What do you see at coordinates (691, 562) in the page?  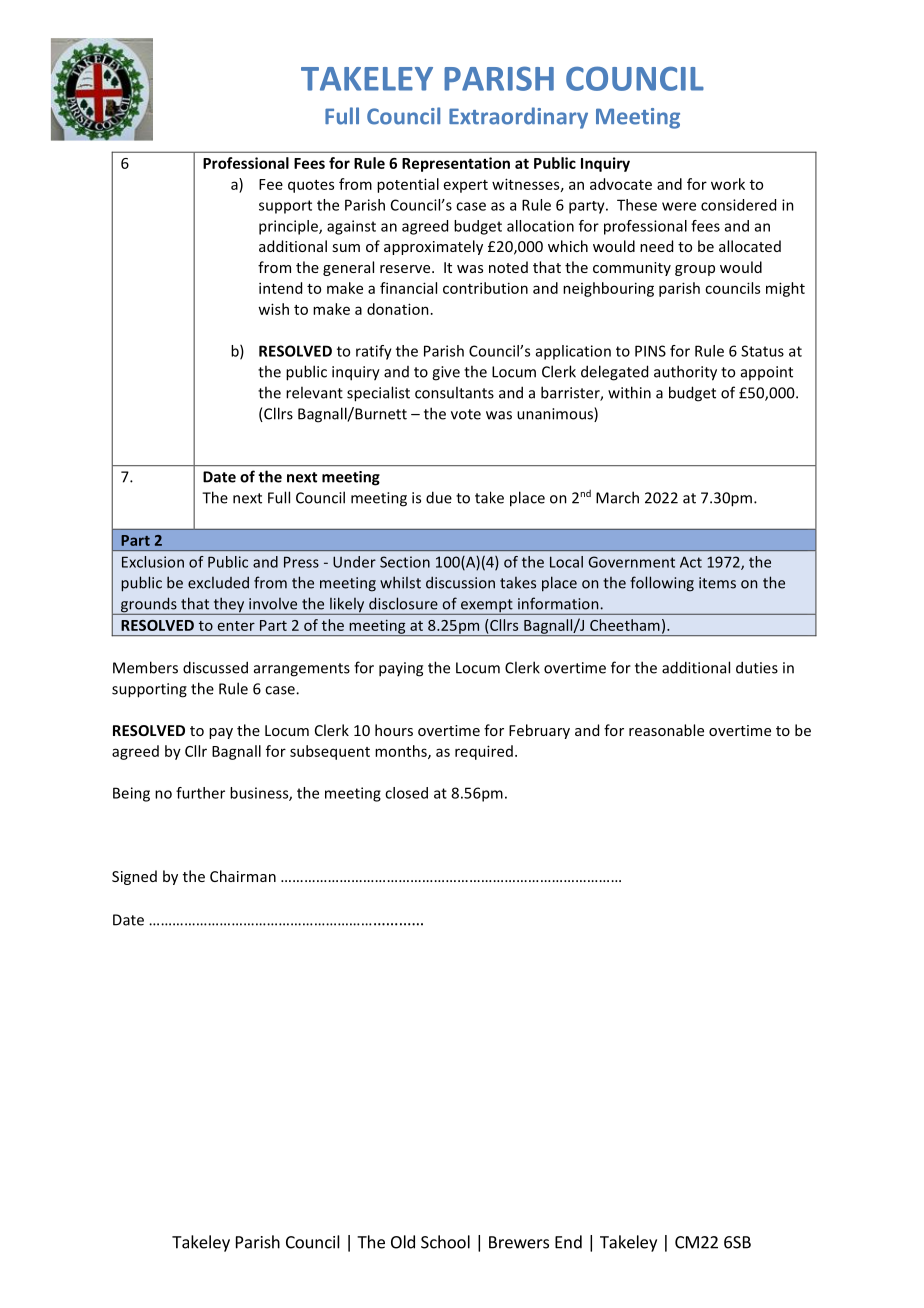 I see `Act` at bounding box center [691, 562].
